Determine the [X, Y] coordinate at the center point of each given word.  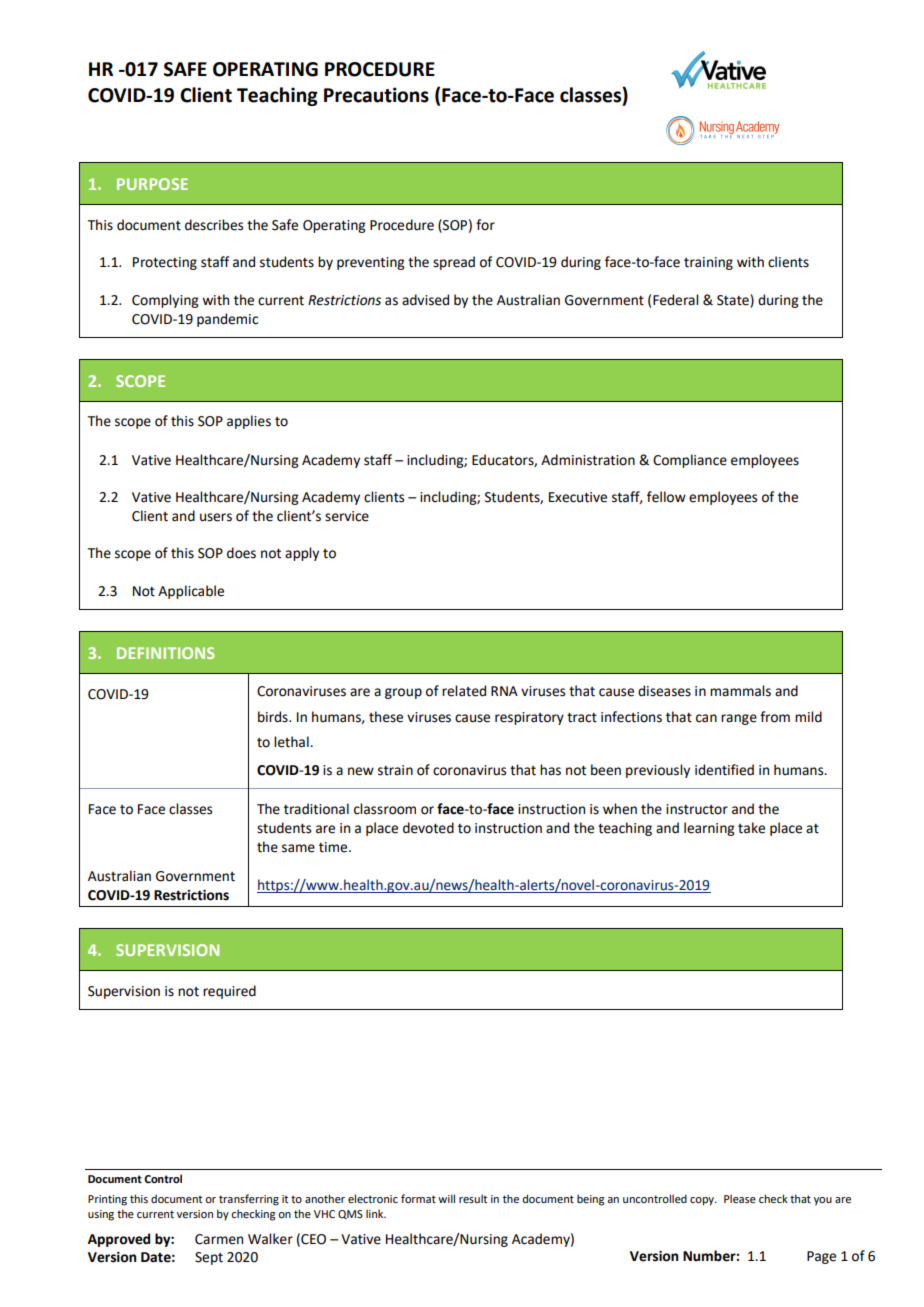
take [751, 828]
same [298, 848]
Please [740, 1198]
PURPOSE [152, 184]
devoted [428, 828]
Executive [578, 497]
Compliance [690, 461]
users [216, 517]
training [708, 263]
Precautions [376, 95]
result [473, 1198]
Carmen [219, 1239]
